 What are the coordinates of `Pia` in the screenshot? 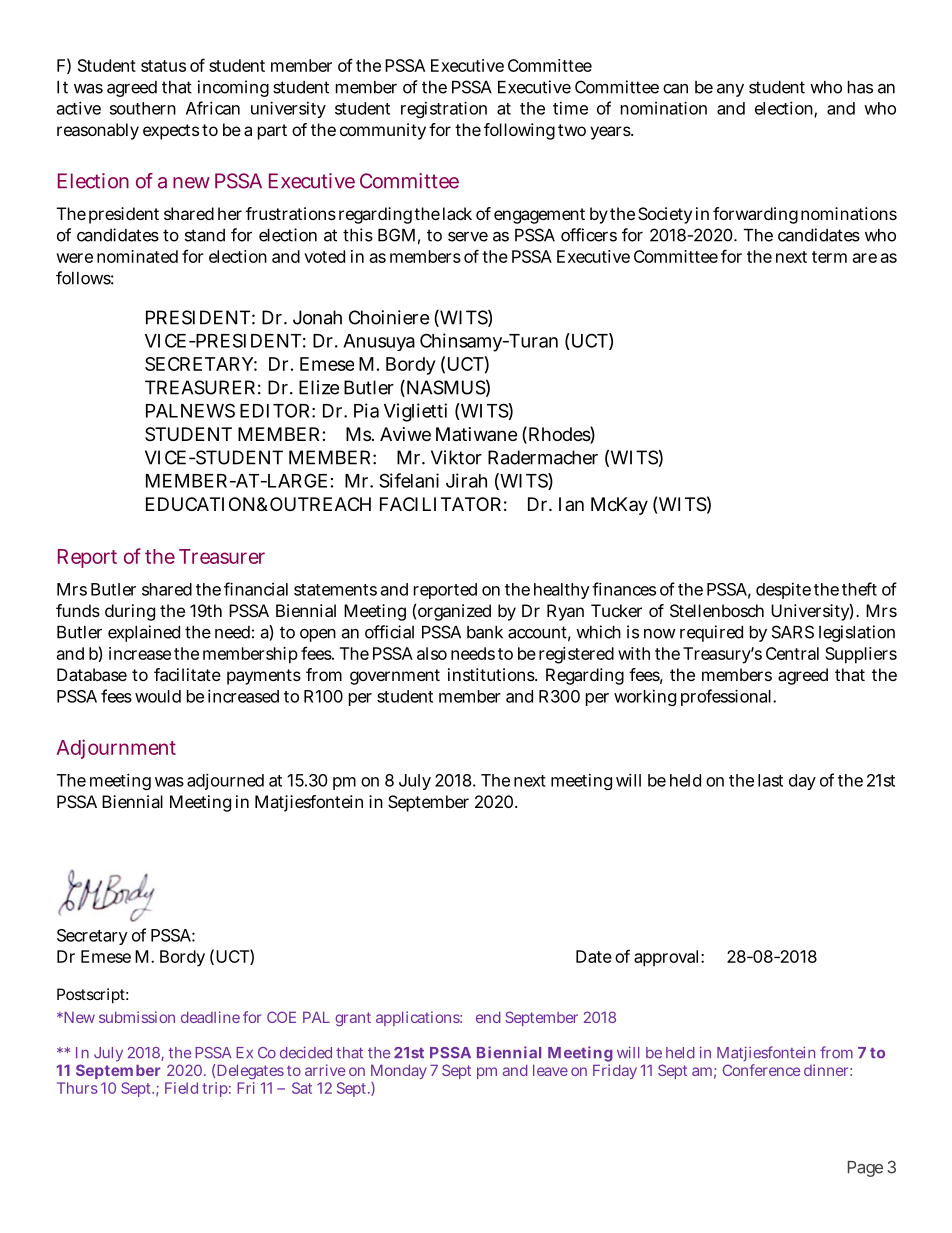 It's located at (366, 410).
